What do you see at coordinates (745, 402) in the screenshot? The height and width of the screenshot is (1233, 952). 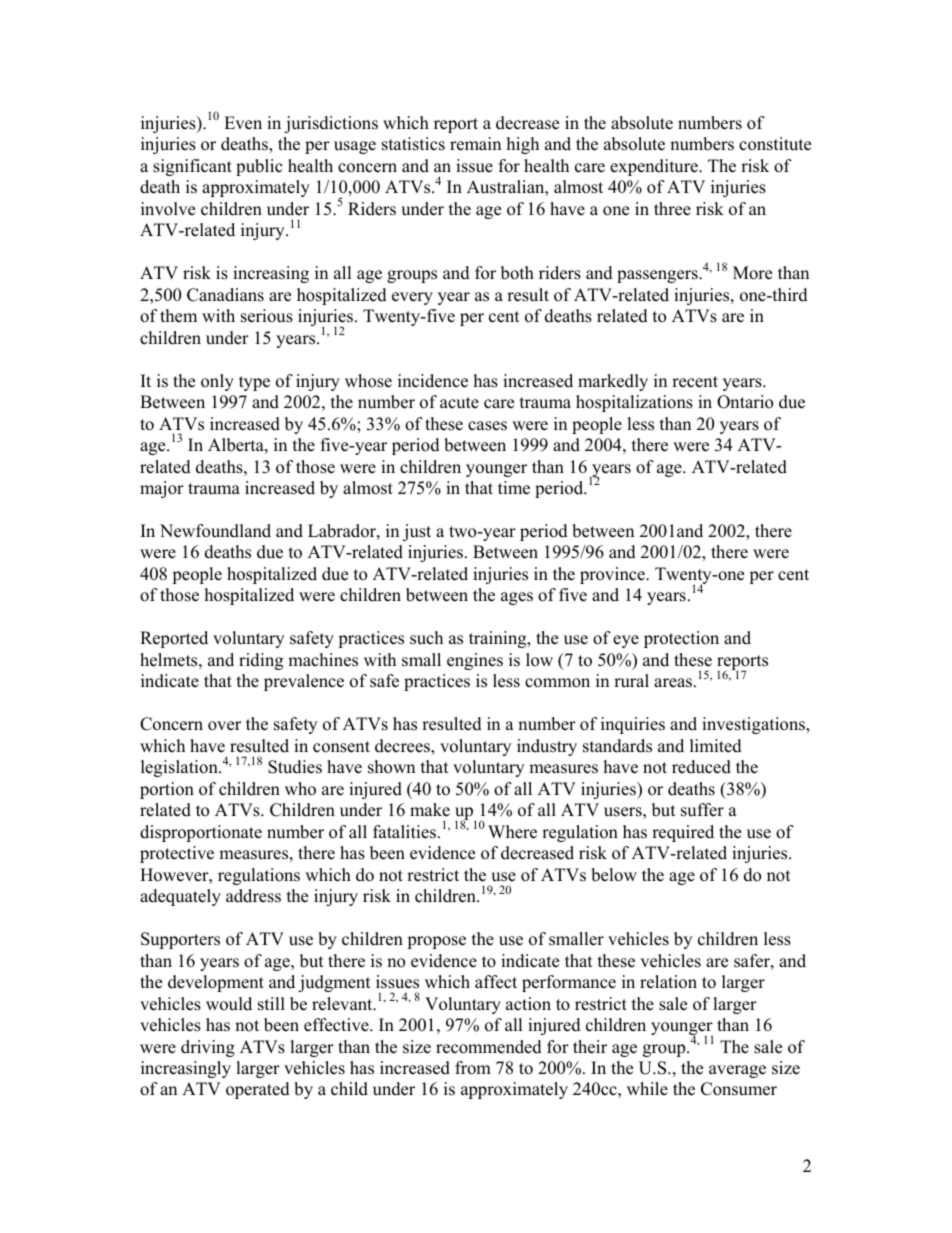 I see `Ontario` at bounding box center [745, 402].
